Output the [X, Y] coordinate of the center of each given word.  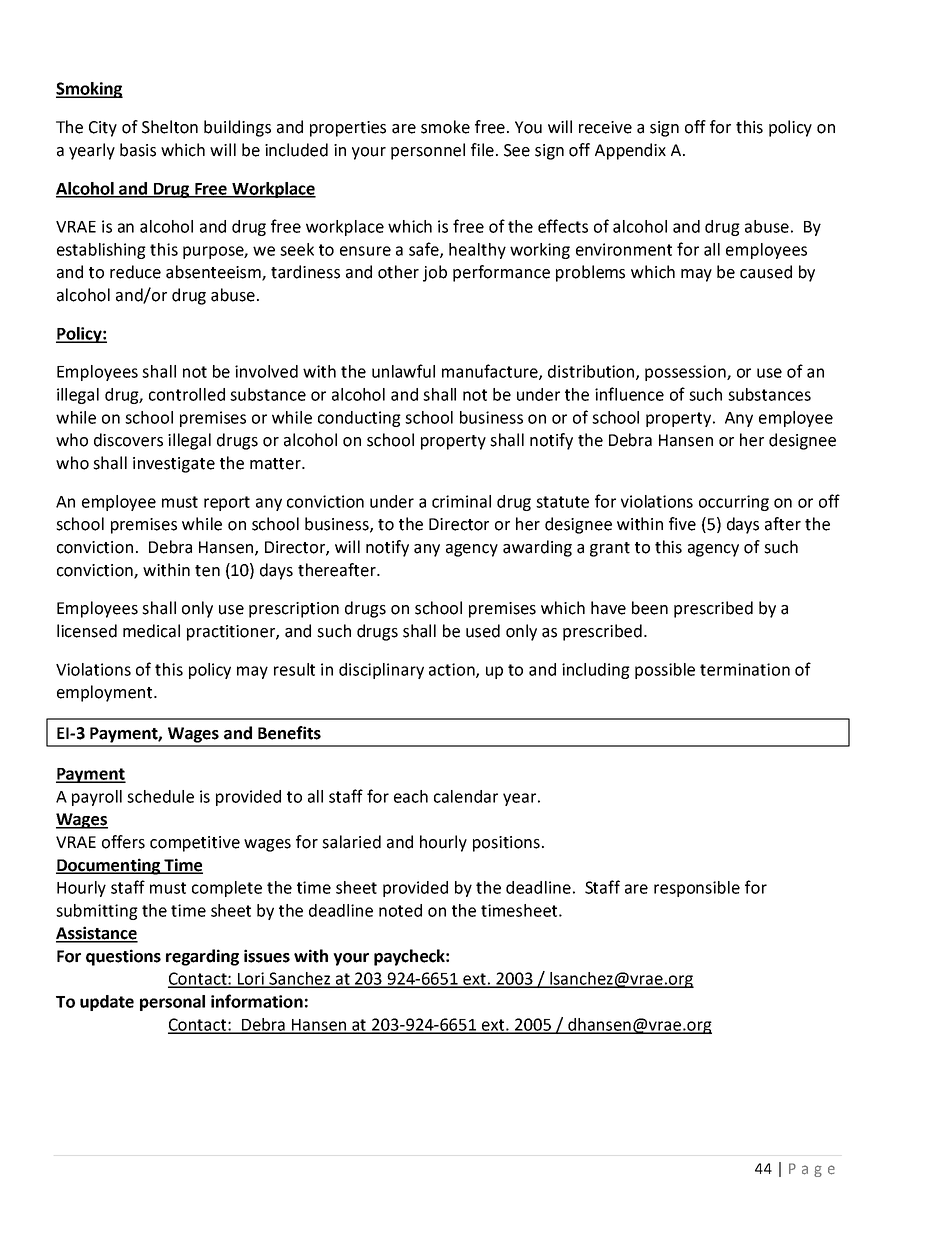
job [435, 273]
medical [151, 631]
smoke [445, 127]
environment [624, 249]
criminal [461, 501]
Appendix [630, 151]
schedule [160, 796]
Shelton [170, 127]
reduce [135, 272]
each [411, 796]
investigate [174, 465]
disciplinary [381, 671]
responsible [697, 889]
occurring [734, 503]
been [650, 608]
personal [172, 1003]
